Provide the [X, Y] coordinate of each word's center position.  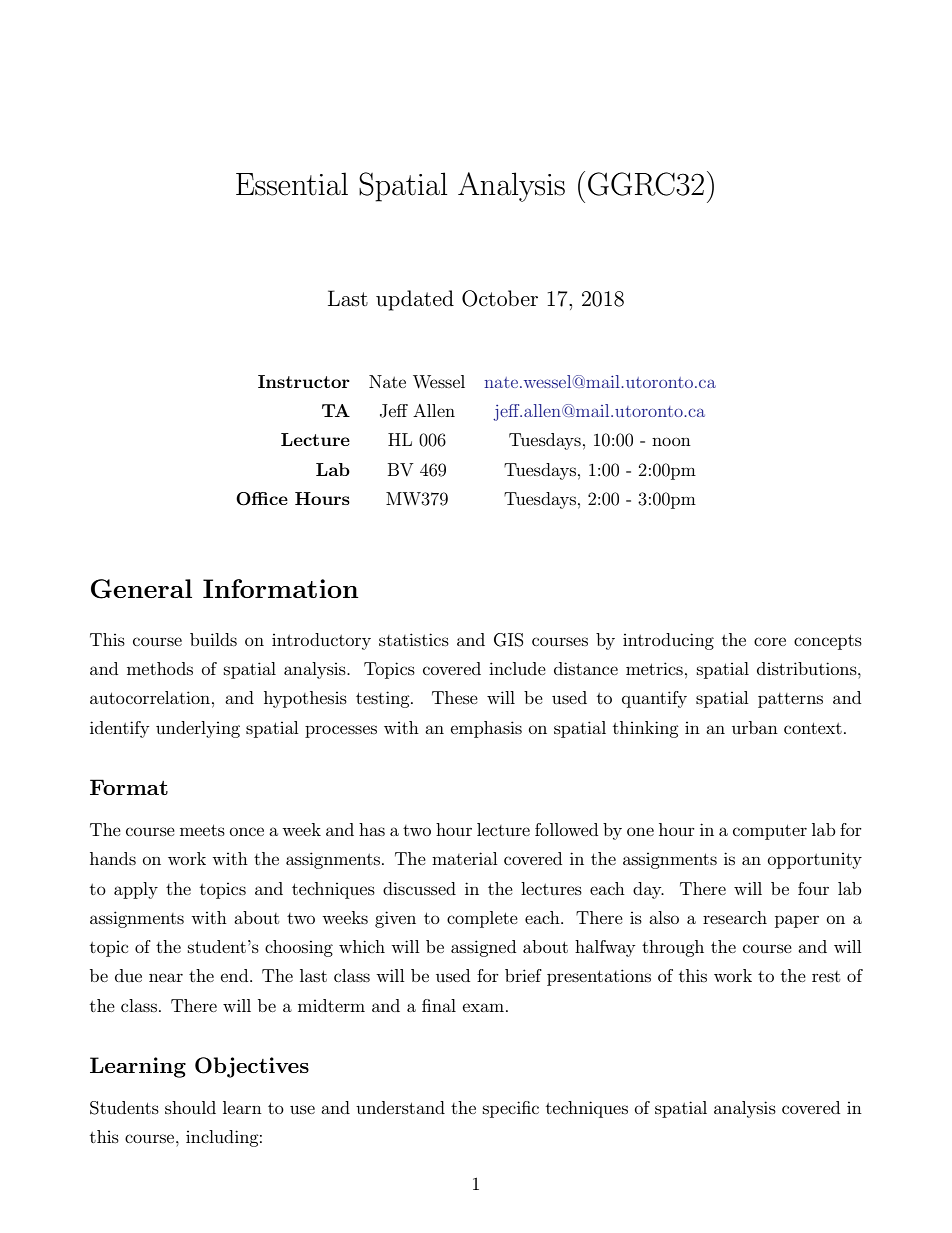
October [500, 298]
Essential [292, 184]
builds [213, 639]
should [190, 1107]
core [770, 641]
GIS [509, 640]
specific [511, 1109]
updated [415, 300]
